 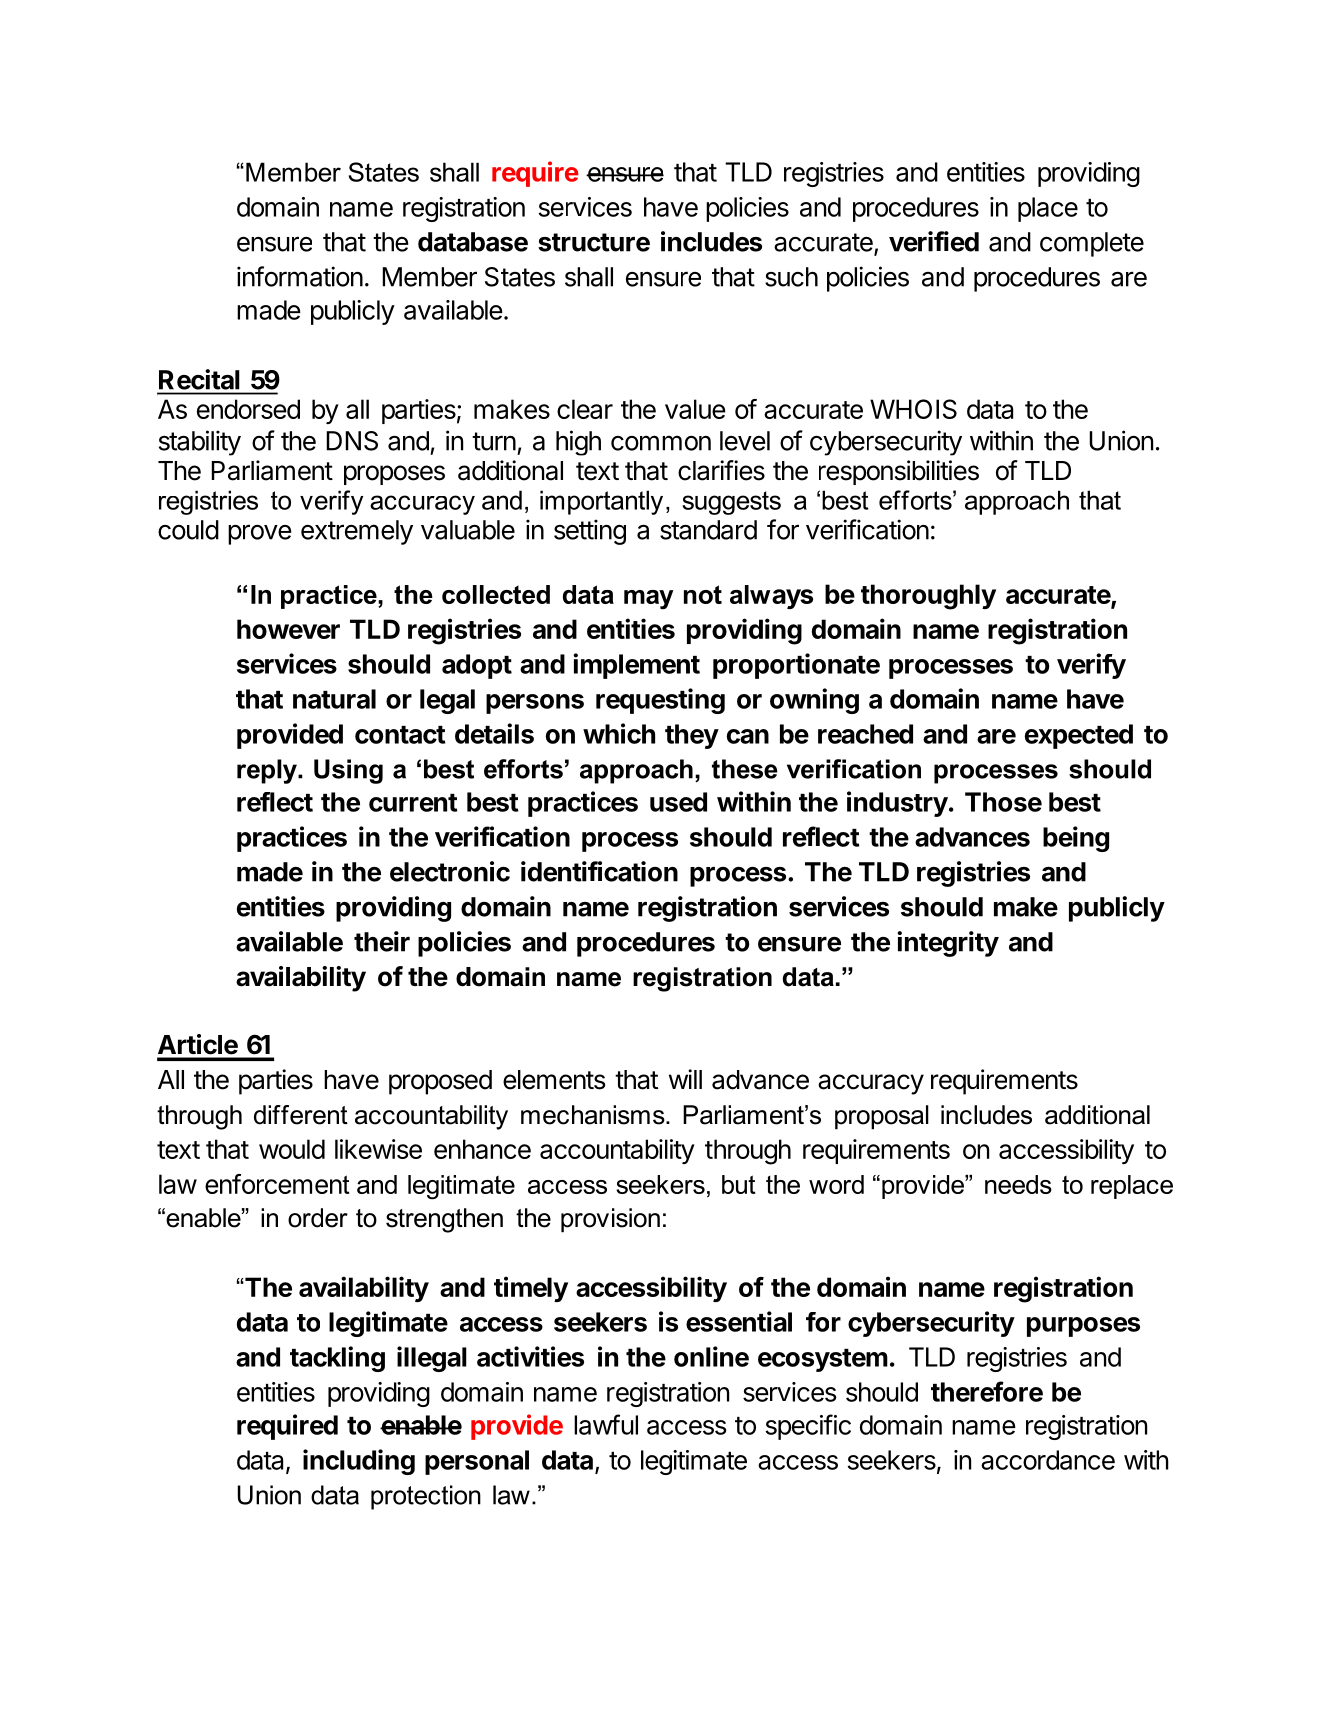 I want to click on different, so click(x=301, y=1115).
